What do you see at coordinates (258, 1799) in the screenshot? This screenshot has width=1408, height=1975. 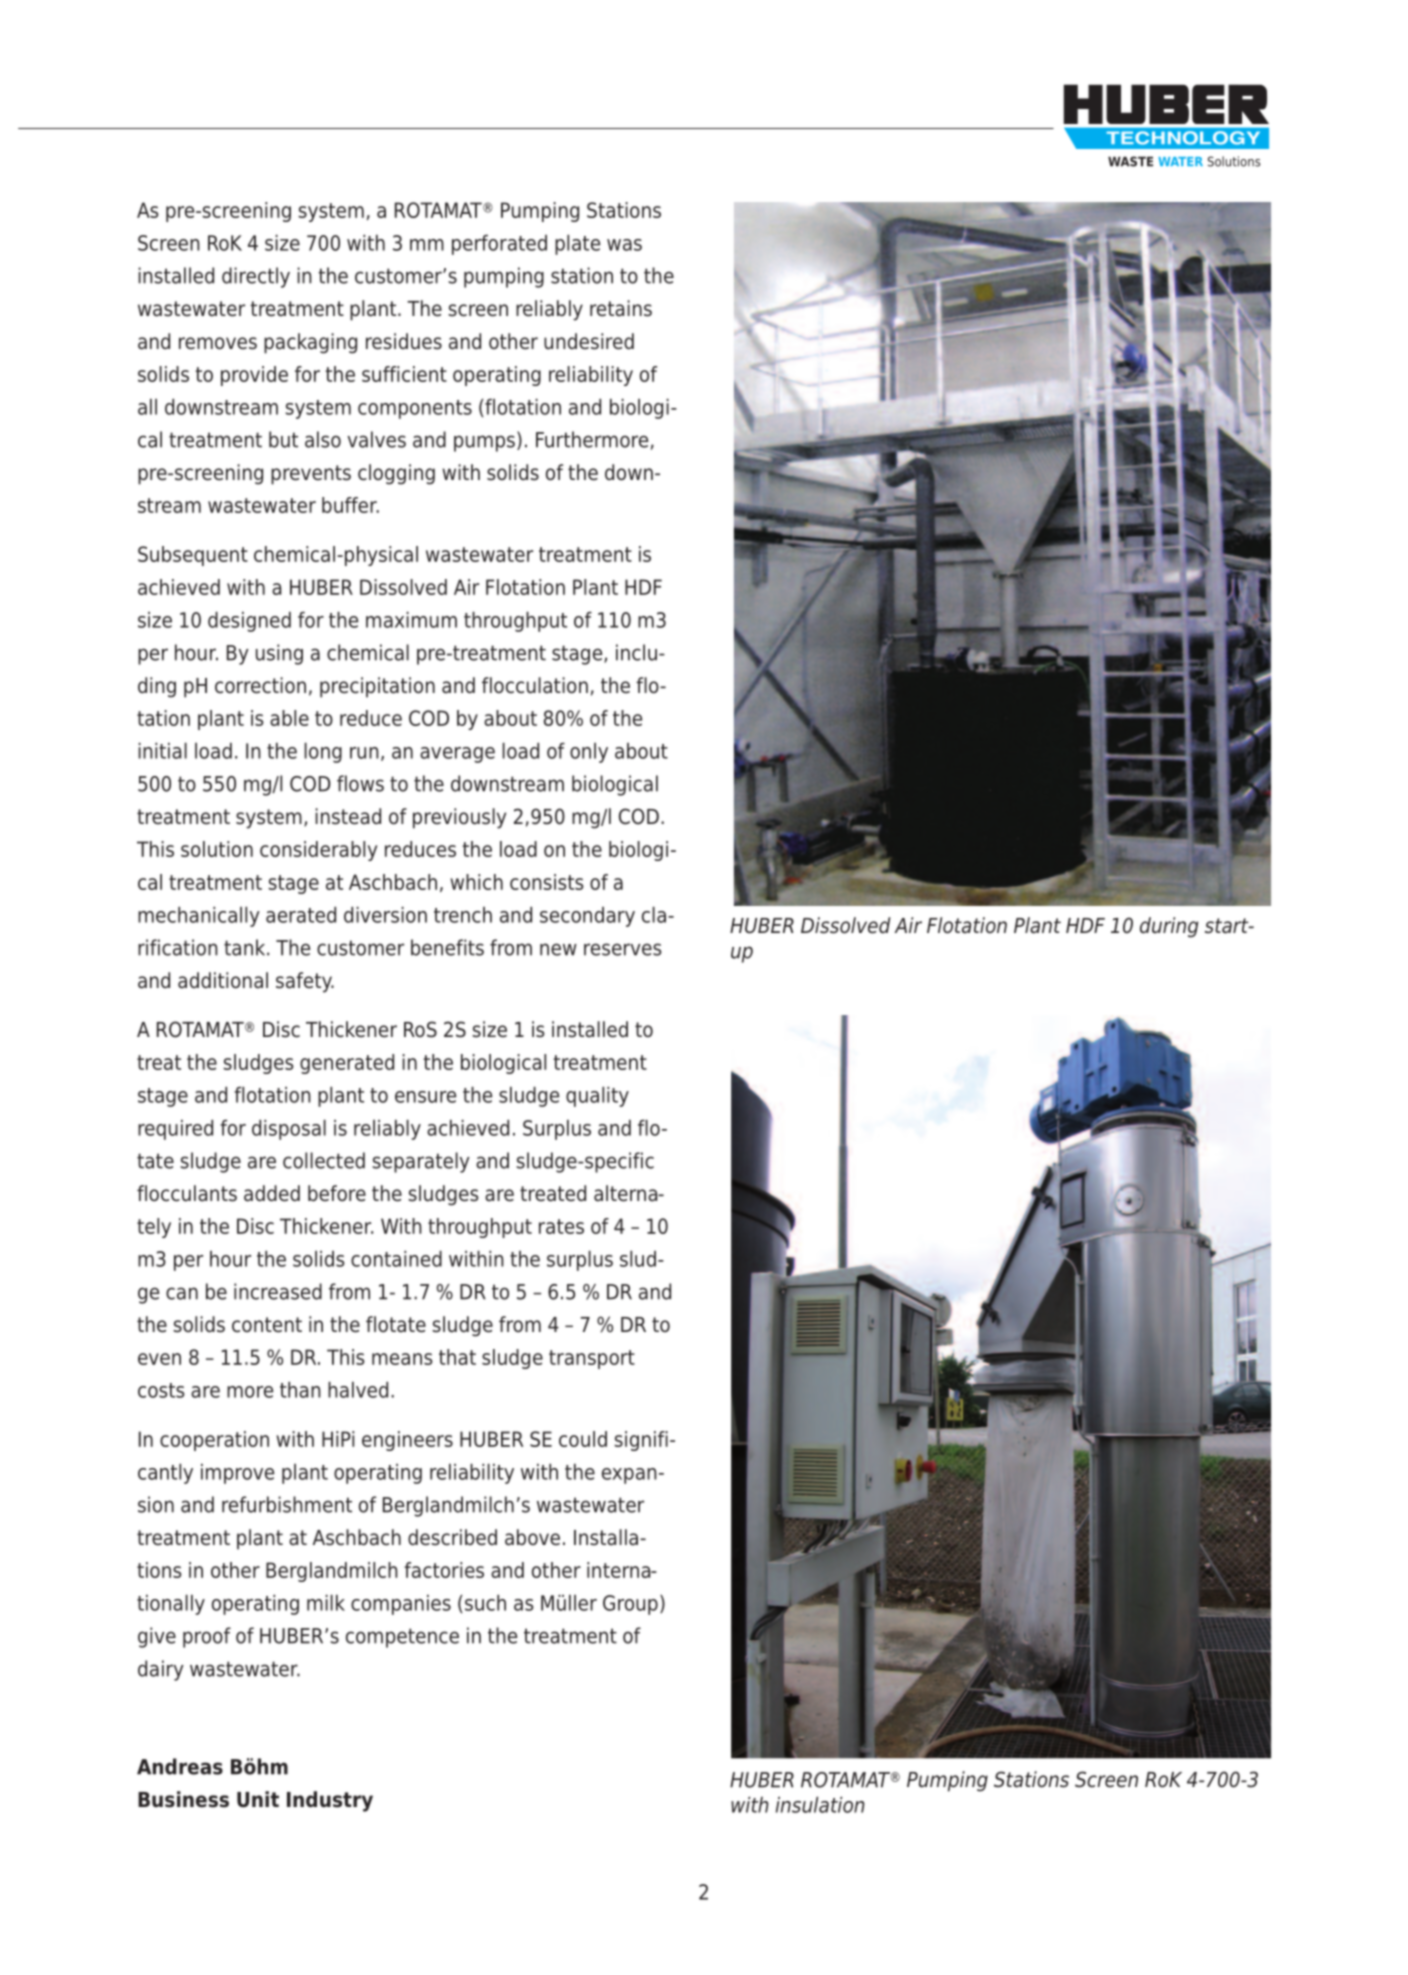 I see `Unit` at bounding box center [258, 1799].
